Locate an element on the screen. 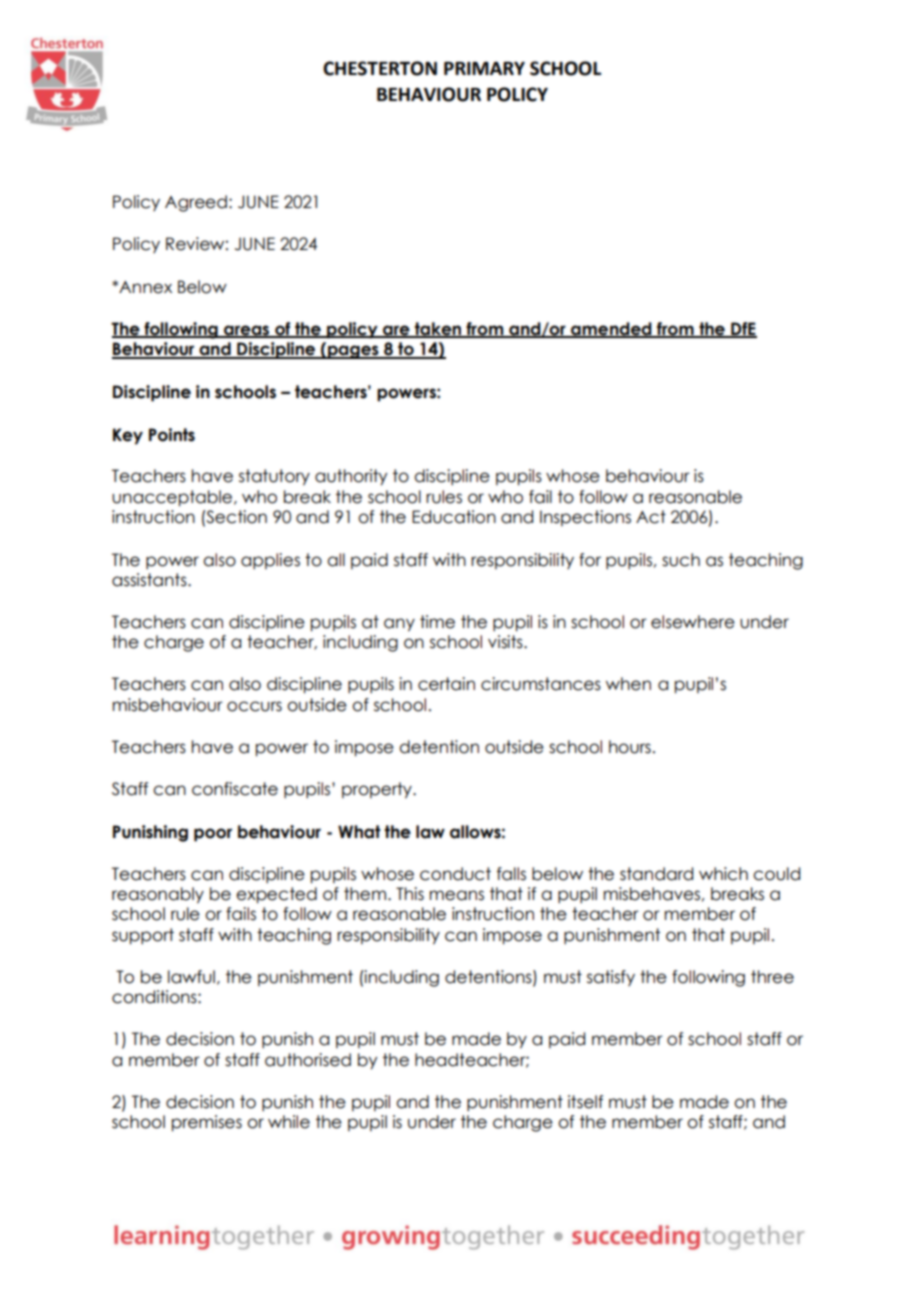 This screenshot has height=1308, width=924. unacceptable is located at coordinates (173, 498).
